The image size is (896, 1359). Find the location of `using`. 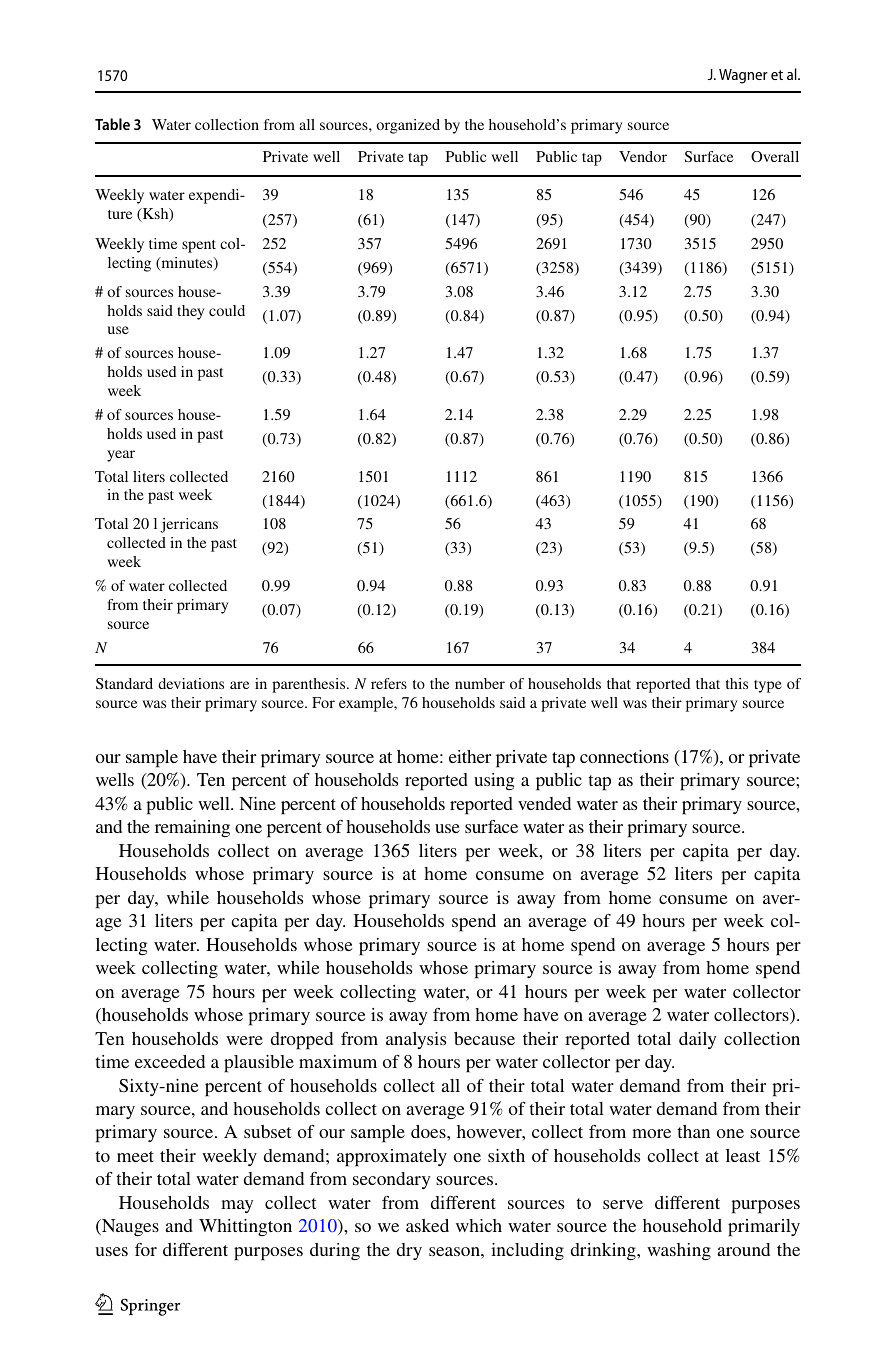

using is located at coordinates (494, 781).
